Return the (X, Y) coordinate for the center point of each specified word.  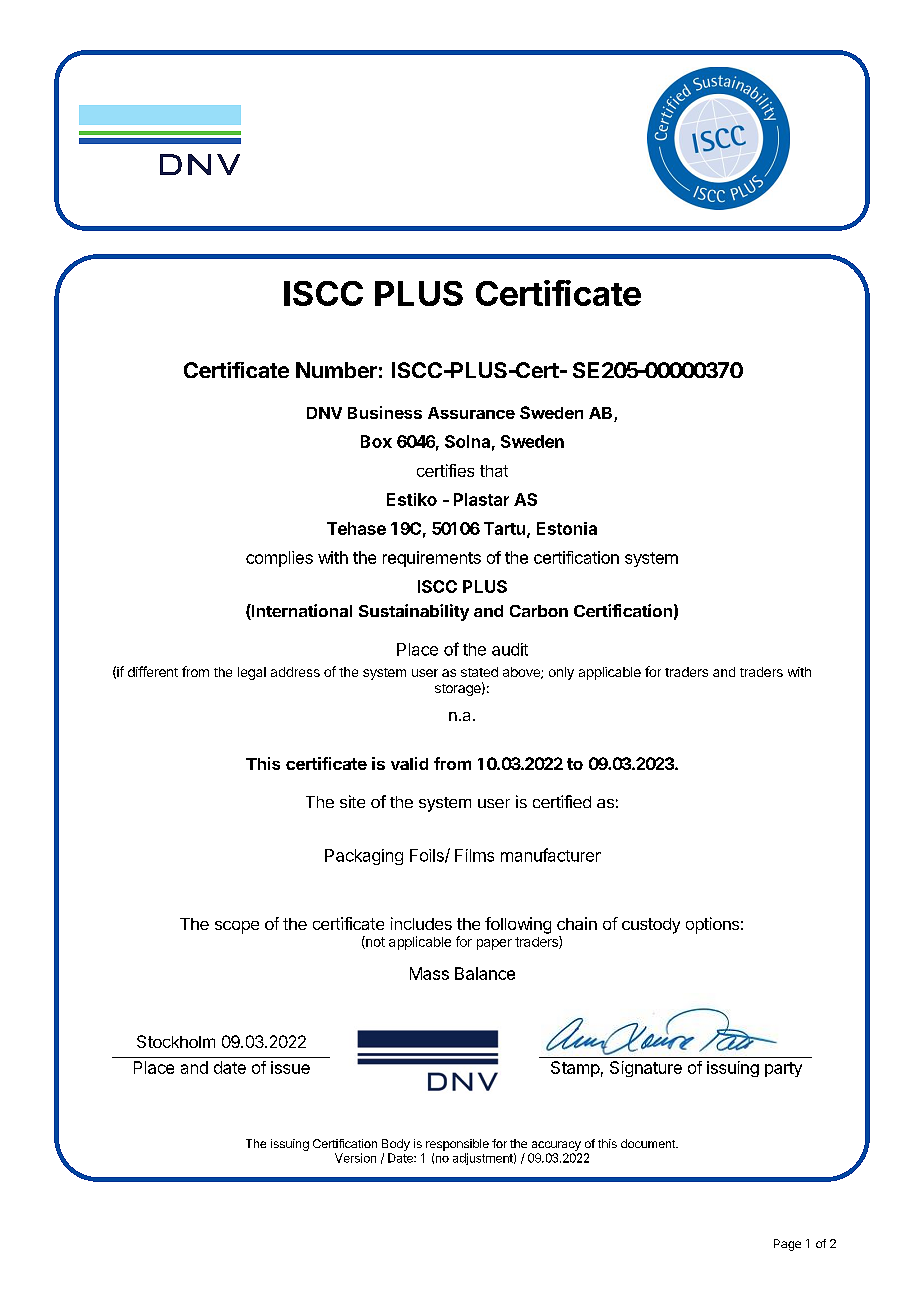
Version (355, 1158)
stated (479, 672)
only (561, 673)
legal (252, 673)
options (712, 925)
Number (336, 370)
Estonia (567, 528)
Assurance (471, 413)
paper (494, 944)
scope (237, 927)
